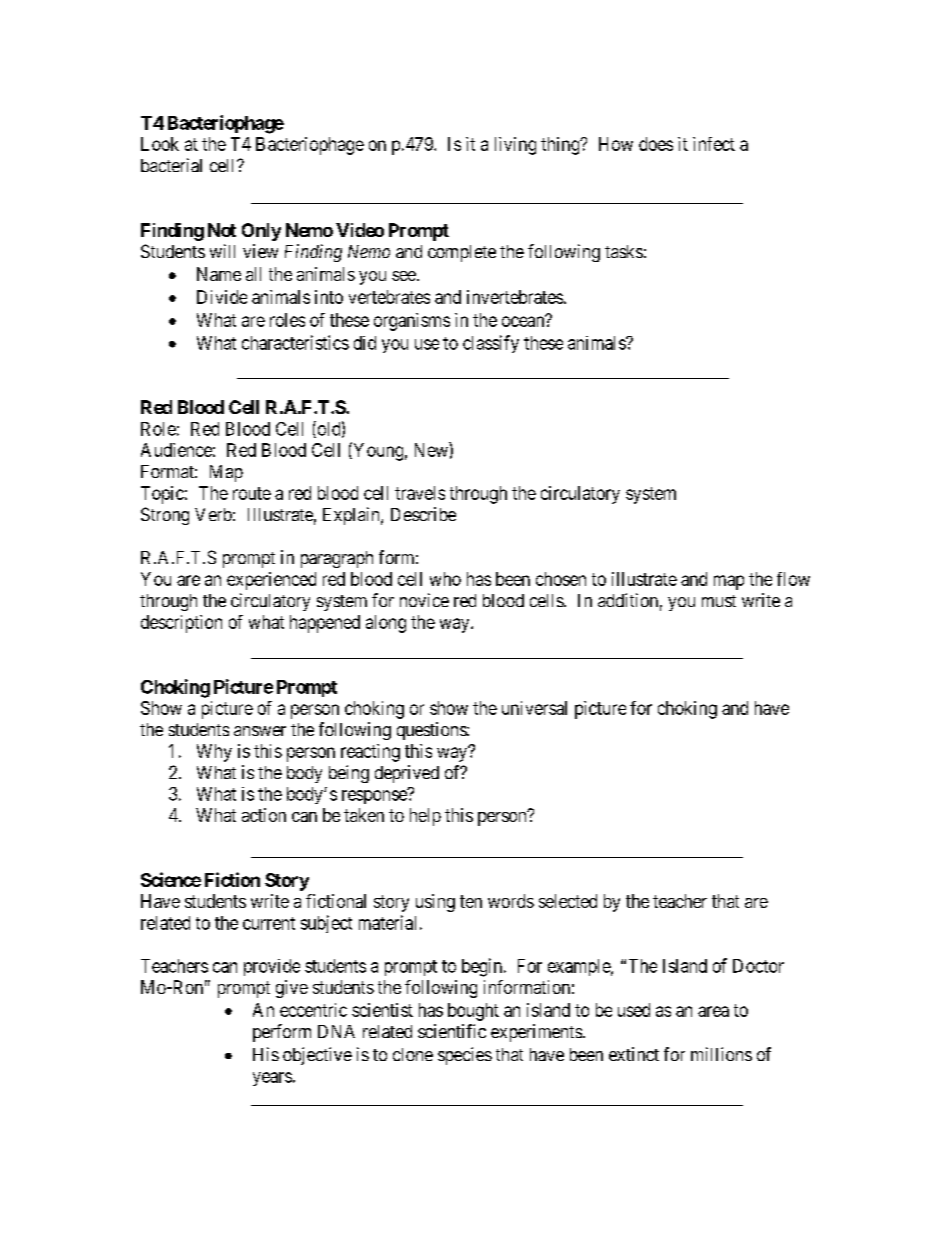 The image size is (952, 1233). What do you see at coordinates (171, 165) in the screenshot?
I see `bacterial` at bounding box center [171, 165].
